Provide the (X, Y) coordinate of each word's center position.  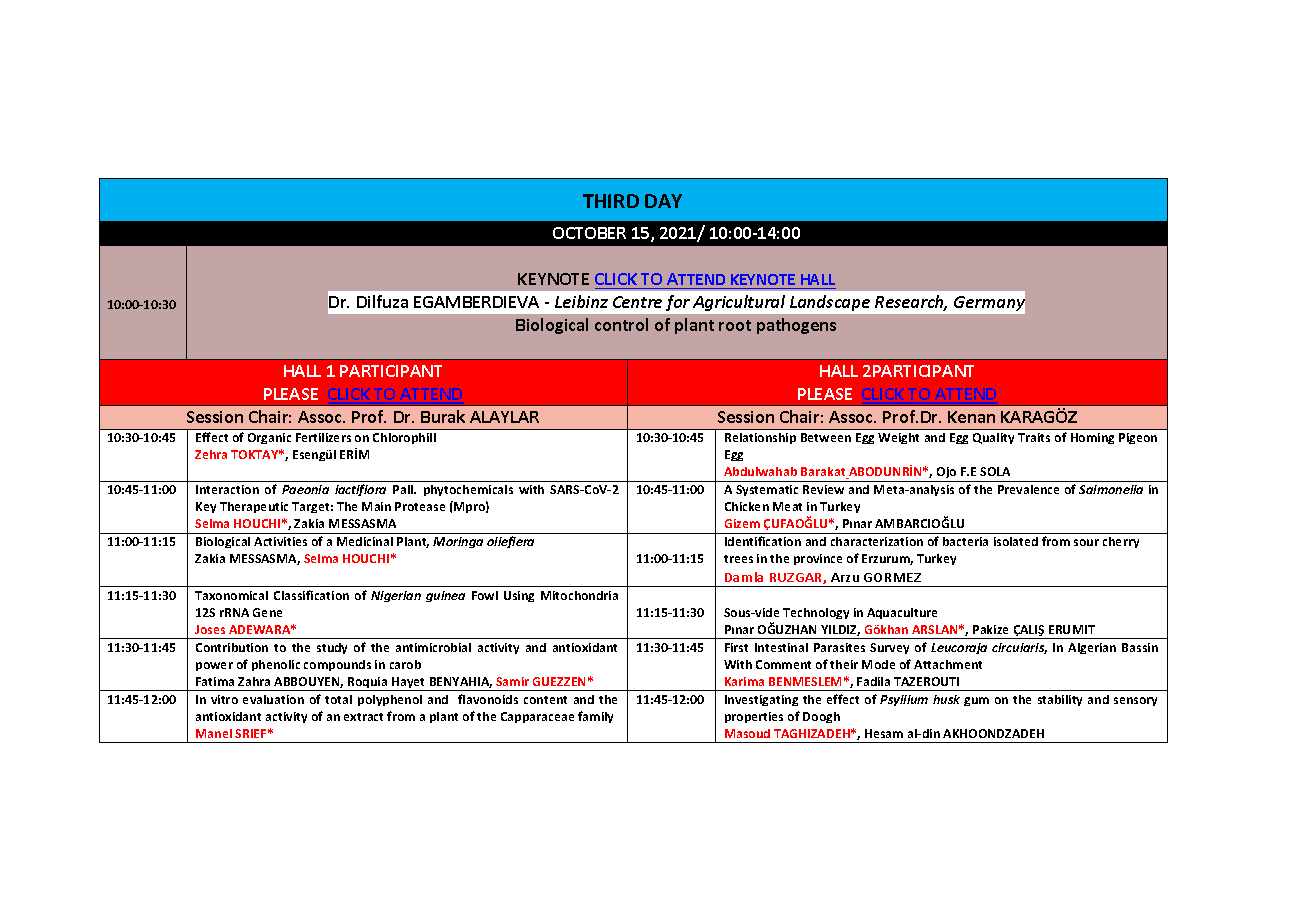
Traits (1034, 437)
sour (1086, 542)
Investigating (761, 700)
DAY (663, 201)
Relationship (760, 438)
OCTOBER (589, 233)
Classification (311, 595)
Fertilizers (323, 437)
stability (1060, 700)
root (735, 325)
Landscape (830, 303)
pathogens (796, 326)
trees (738, 559)
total (338, 699)
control (621, 324)
